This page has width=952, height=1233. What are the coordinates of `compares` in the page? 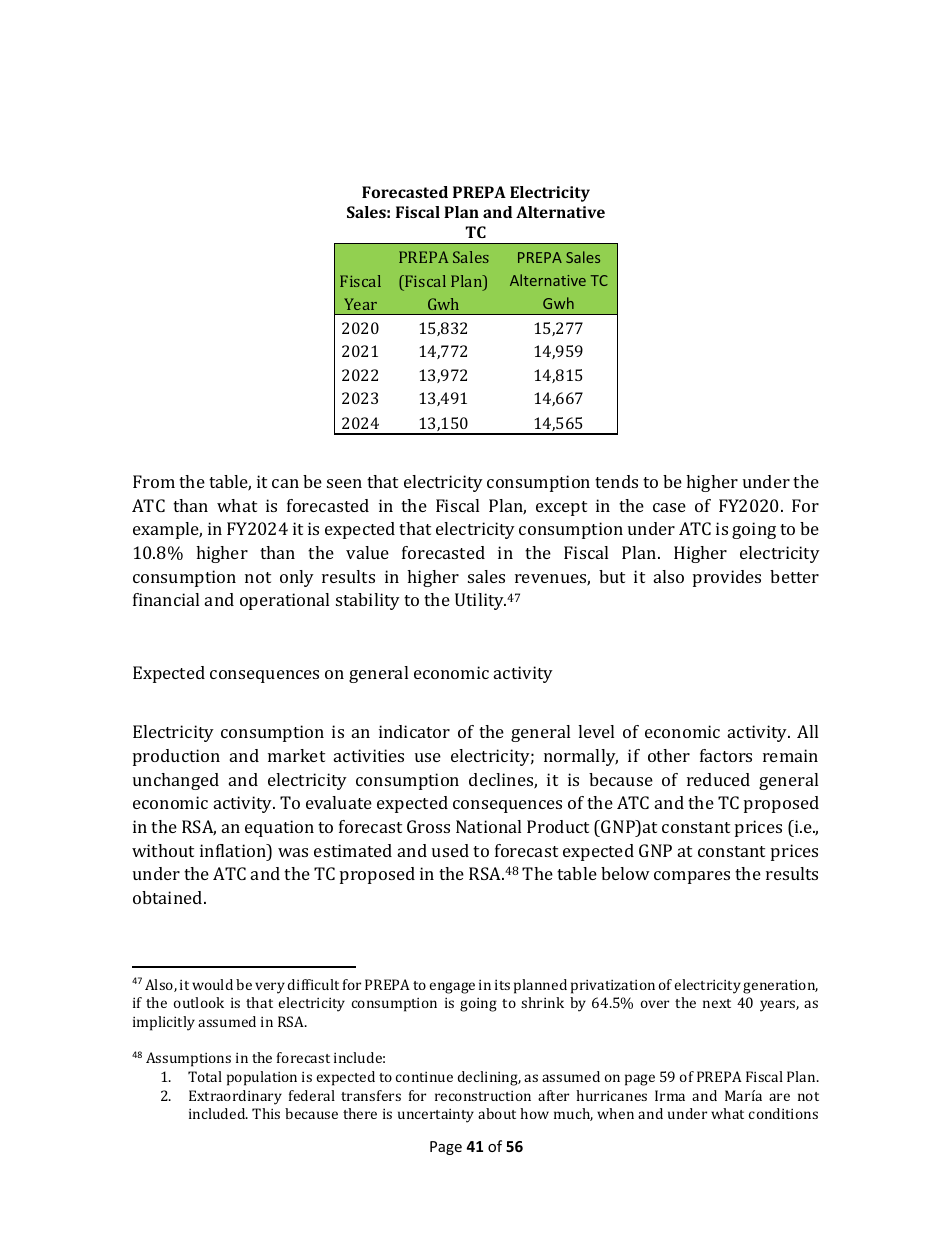 It's located at (692, 877).
